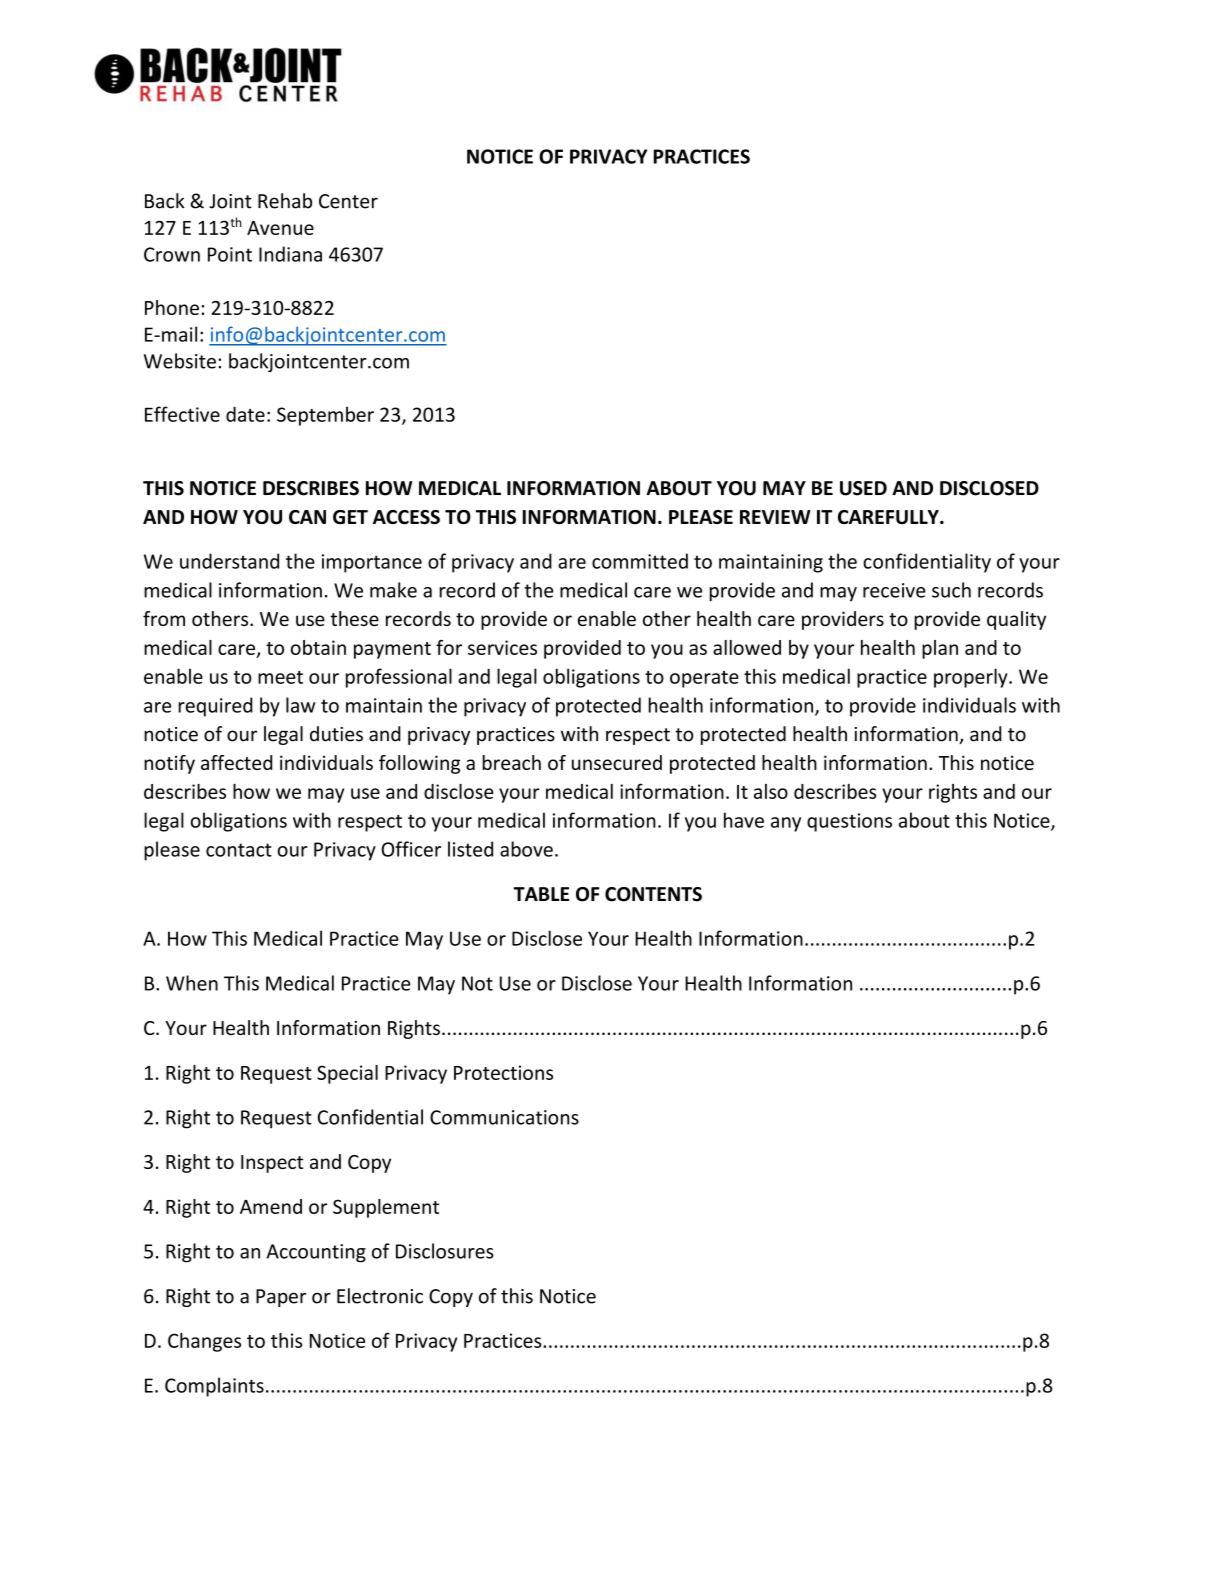  Describe the element at coordinates (192, 983) in the document. I see `When` at that location.
